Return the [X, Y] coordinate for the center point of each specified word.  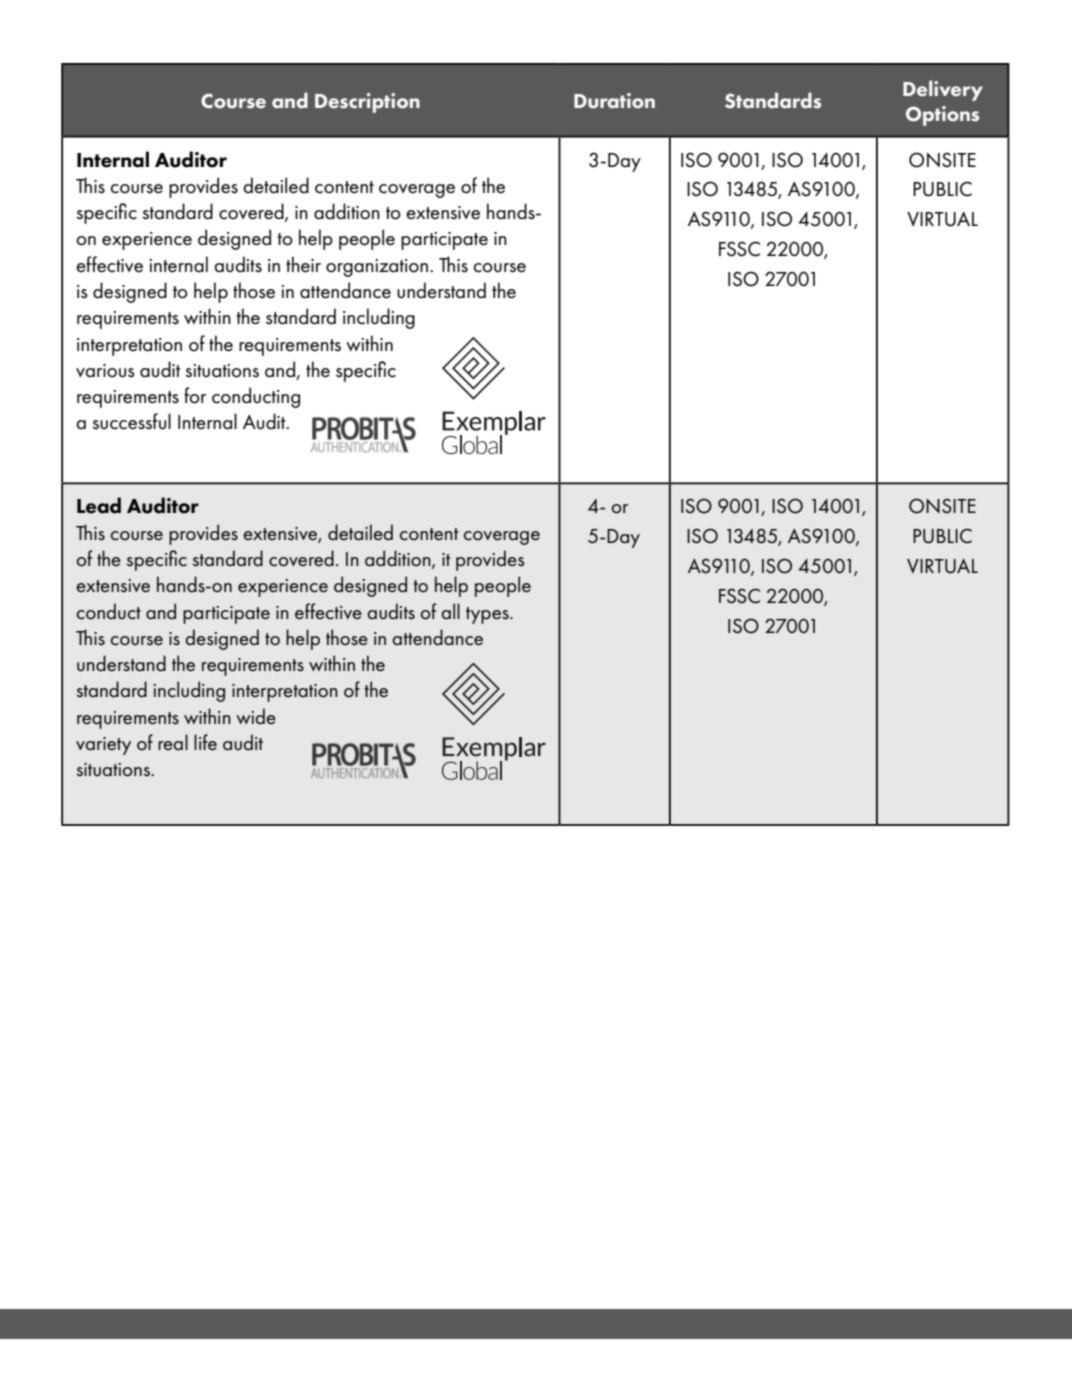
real [173, 742]
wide [256, 716]
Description [367, 103]
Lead [99, 505]
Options [942, 116]
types [488, 615]
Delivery [943, 90]
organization [377, 268]
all [450, 611]
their [303, 264]
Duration [614, 101]
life [205, 742]
